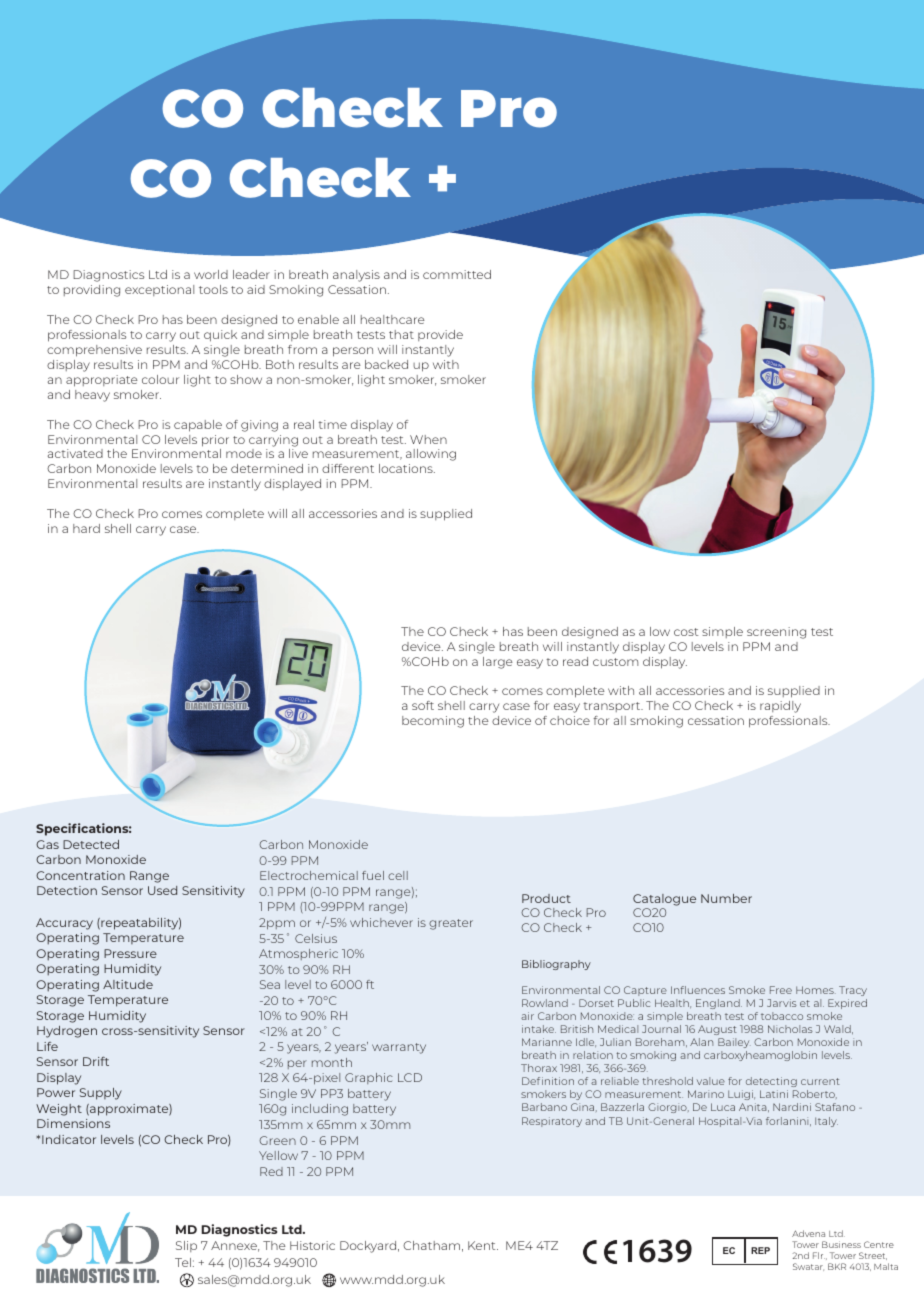 This screenshot has height=1308, width=924. What do you see at coordinates (399, 1048) in the screenshot?
I see `warranty` at bounding box center [399, 1048].
